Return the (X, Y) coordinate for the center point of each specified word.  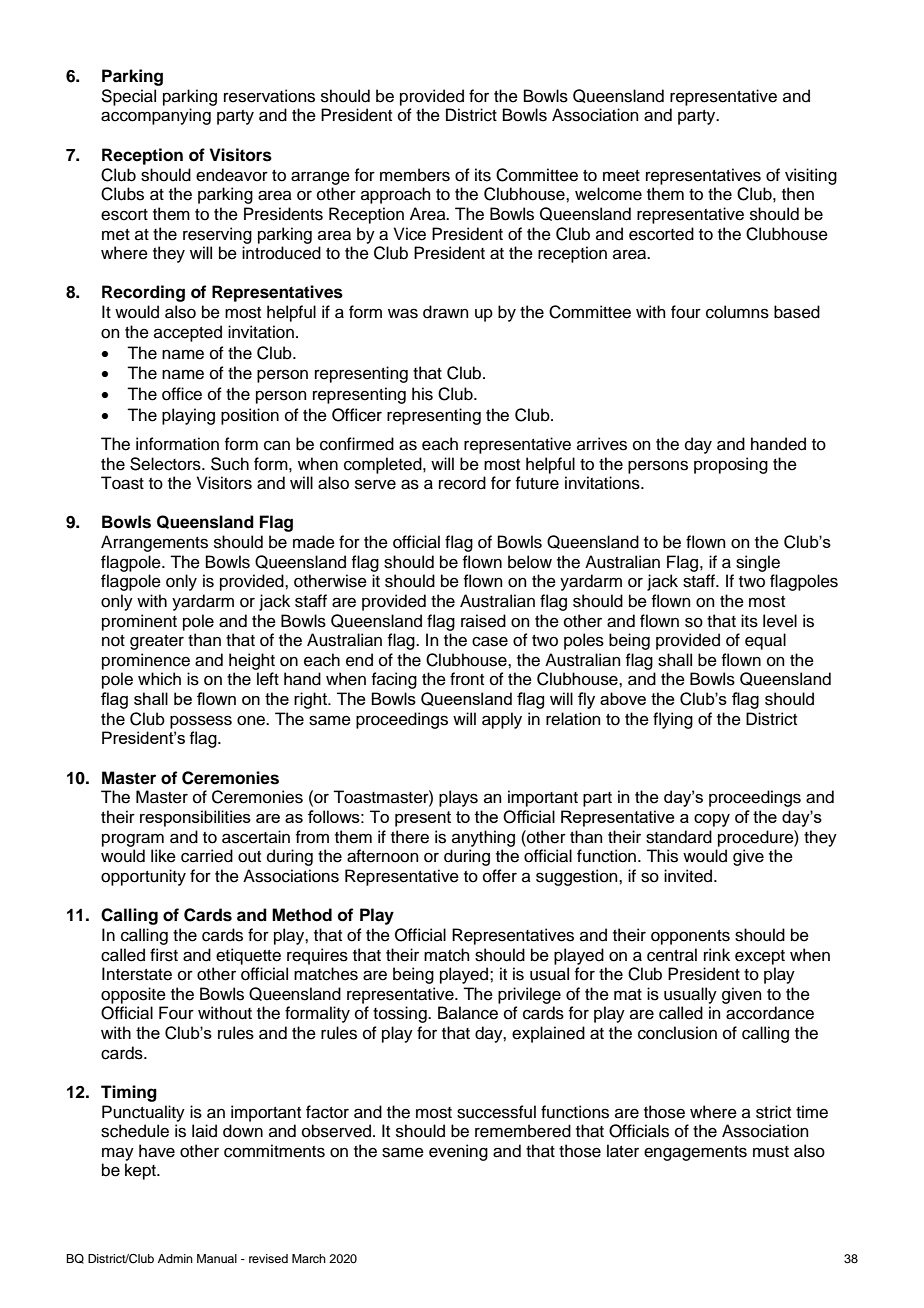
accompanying (156, 116)
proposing (731, 465)
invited (689, 876)
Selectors (166, 464)
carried (207, 856)
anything (483, 838)
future (537, 483)
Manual (217, 1258)
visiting (811, 176)
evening (458, 1152)
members (415, 175)
